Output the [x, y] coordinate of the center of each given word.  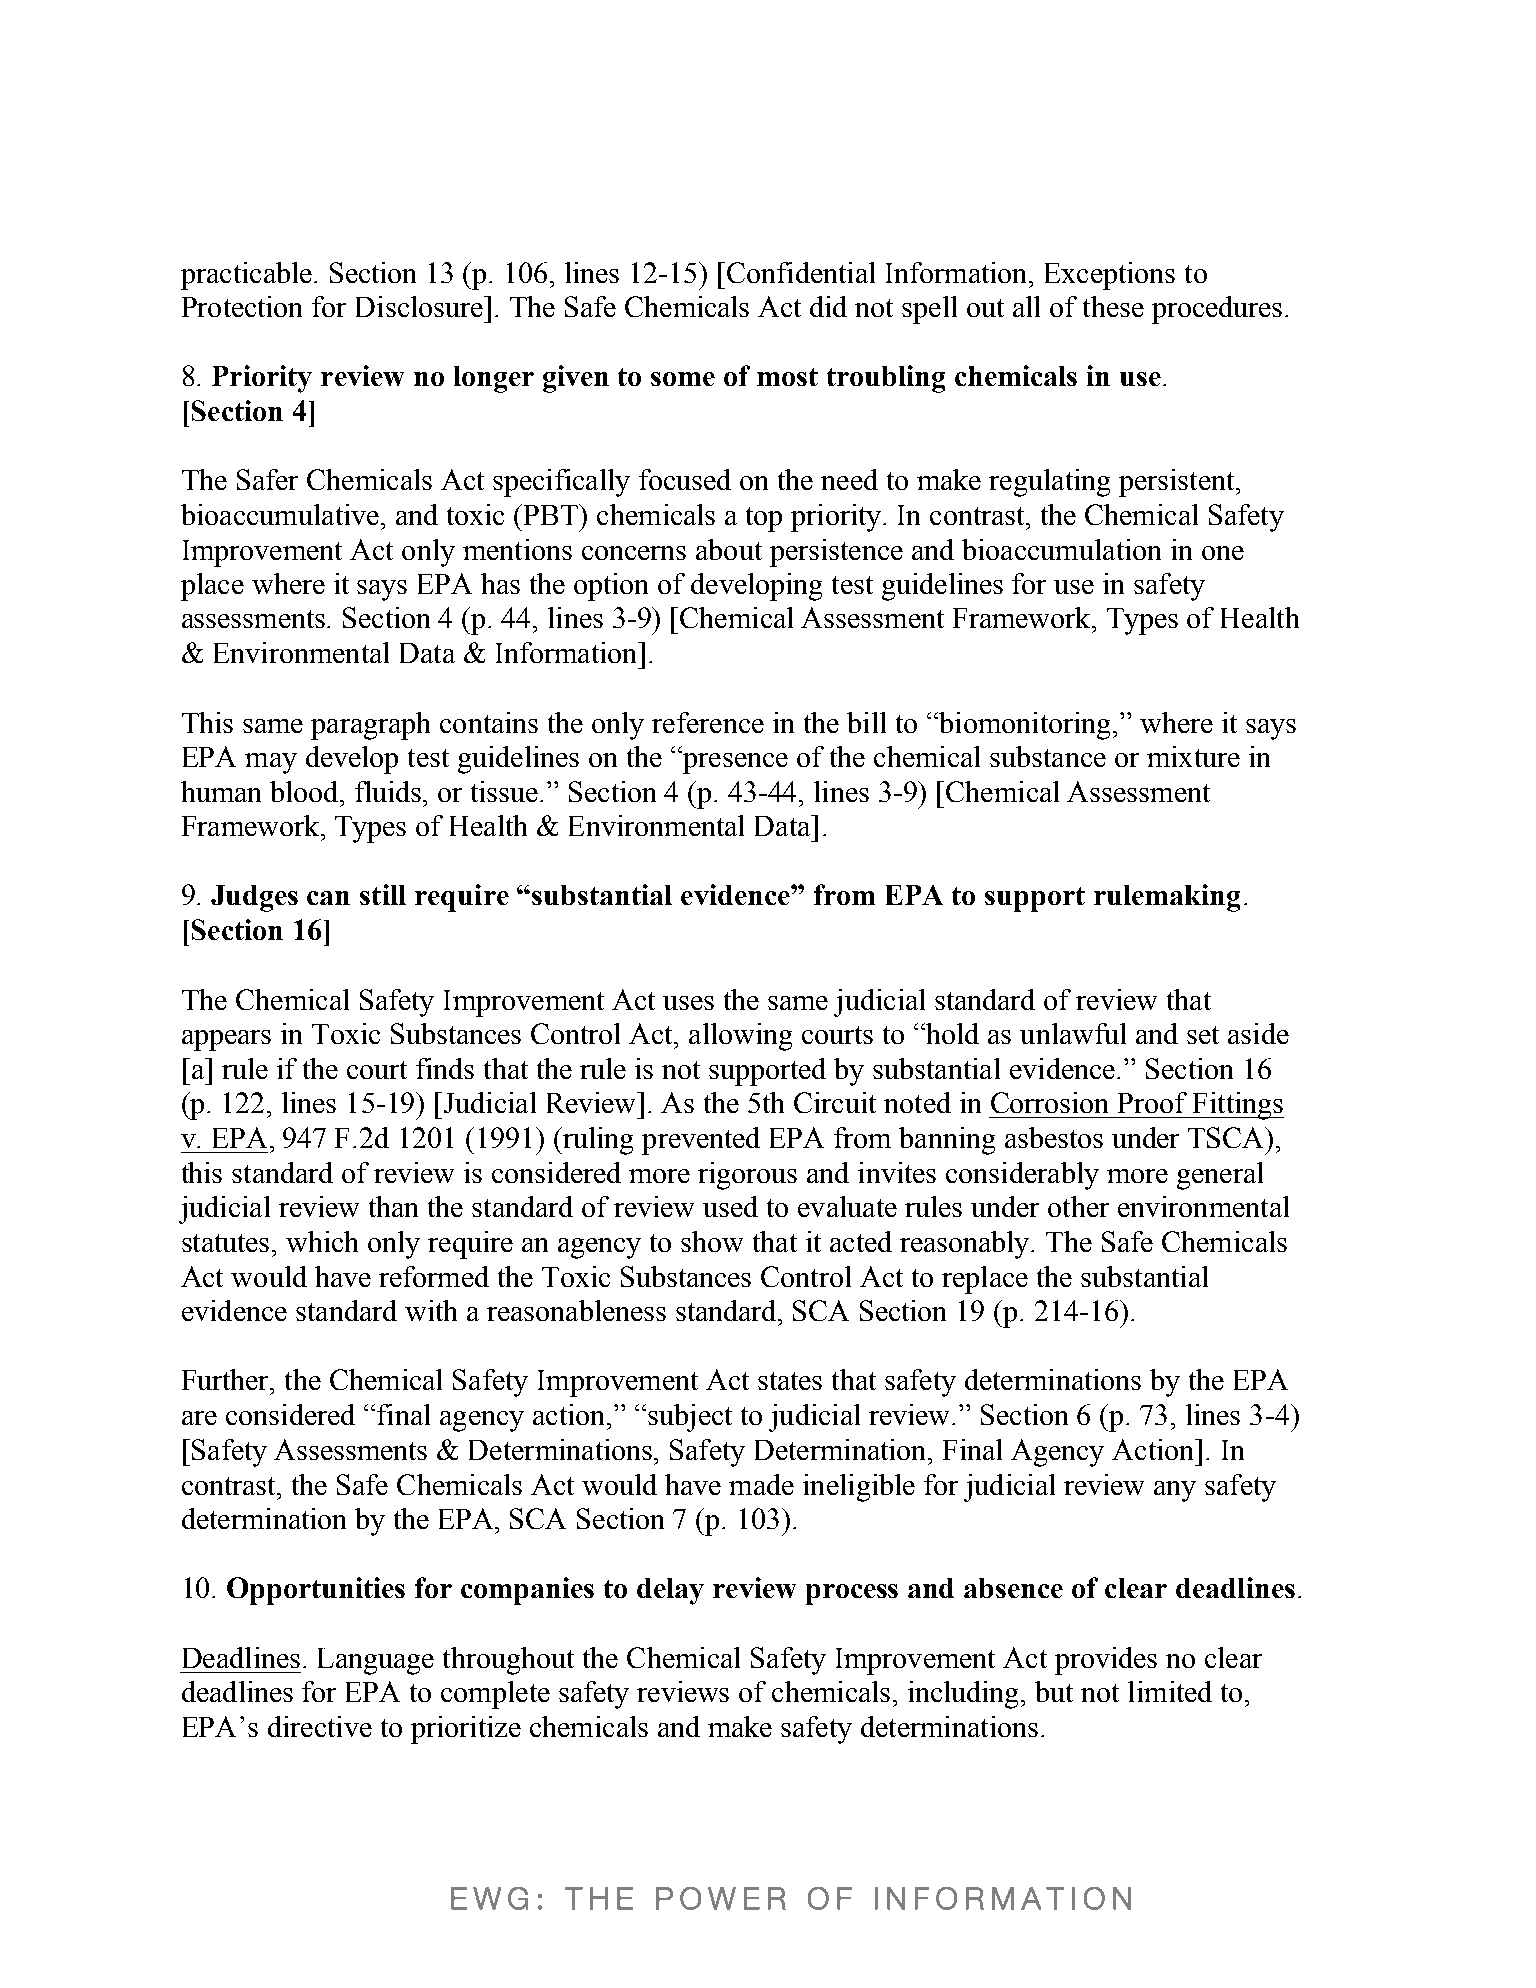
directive [320, 1726]
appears [226, 1040]
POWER [721, 1898]
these [1113, 306]
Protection [242, 306]
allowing [740, 1037]
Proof [1152, 1102]
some [683, 379]
